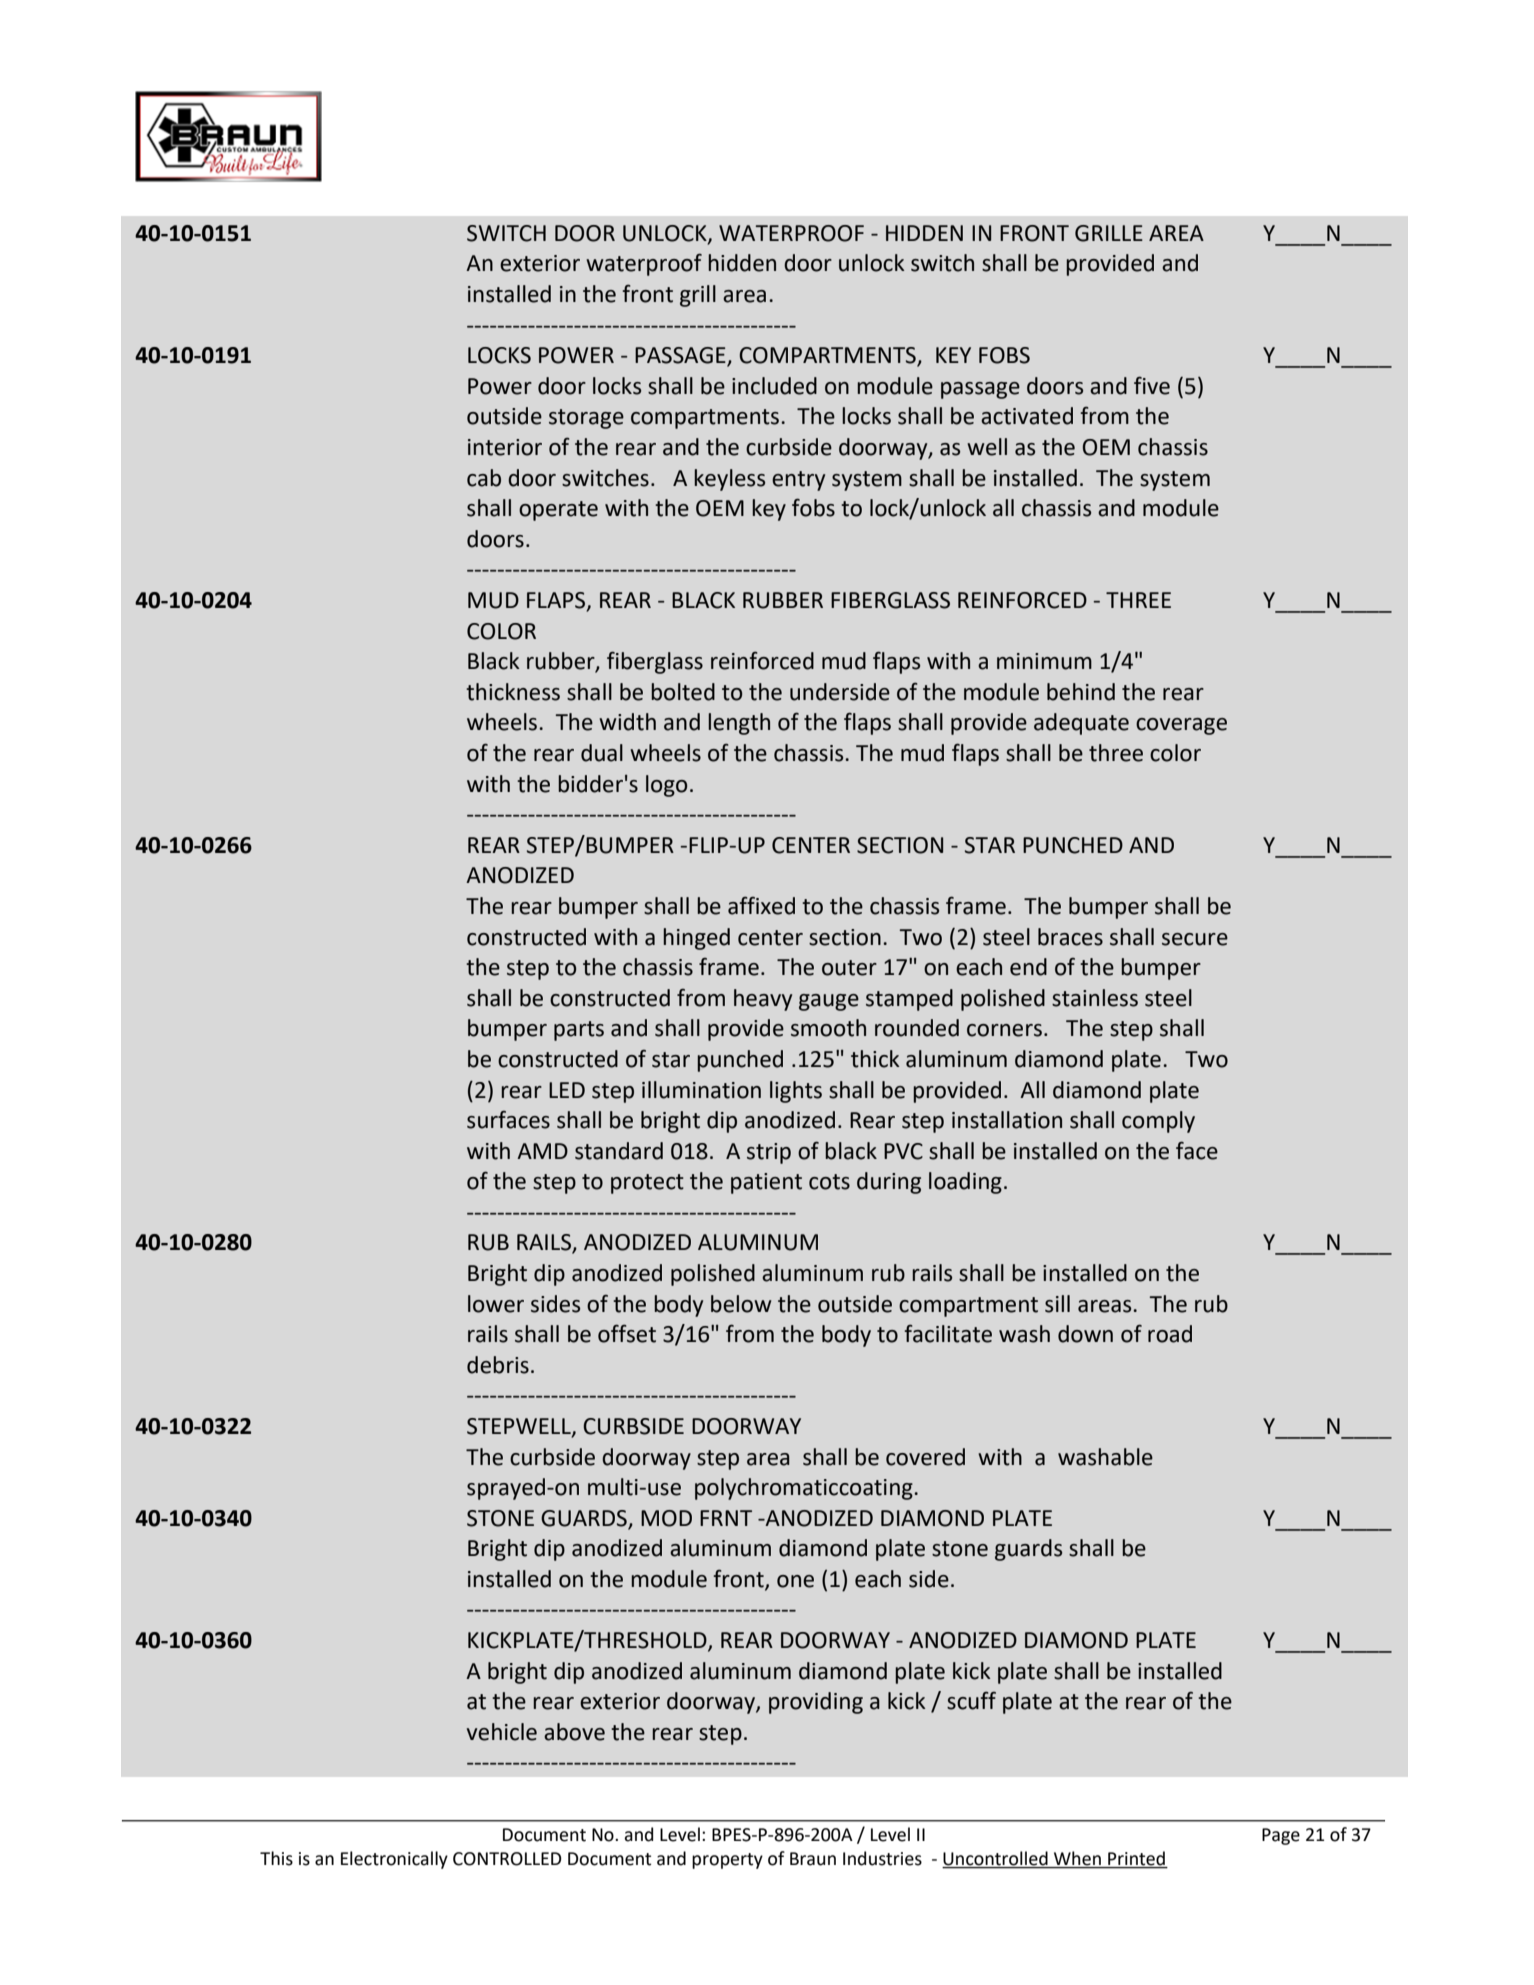 Image resolution: width=1534 pixels, height=1985 pixels. Describe the element at coordinates (579, 1031) in the page. I see `parts` at that location.
